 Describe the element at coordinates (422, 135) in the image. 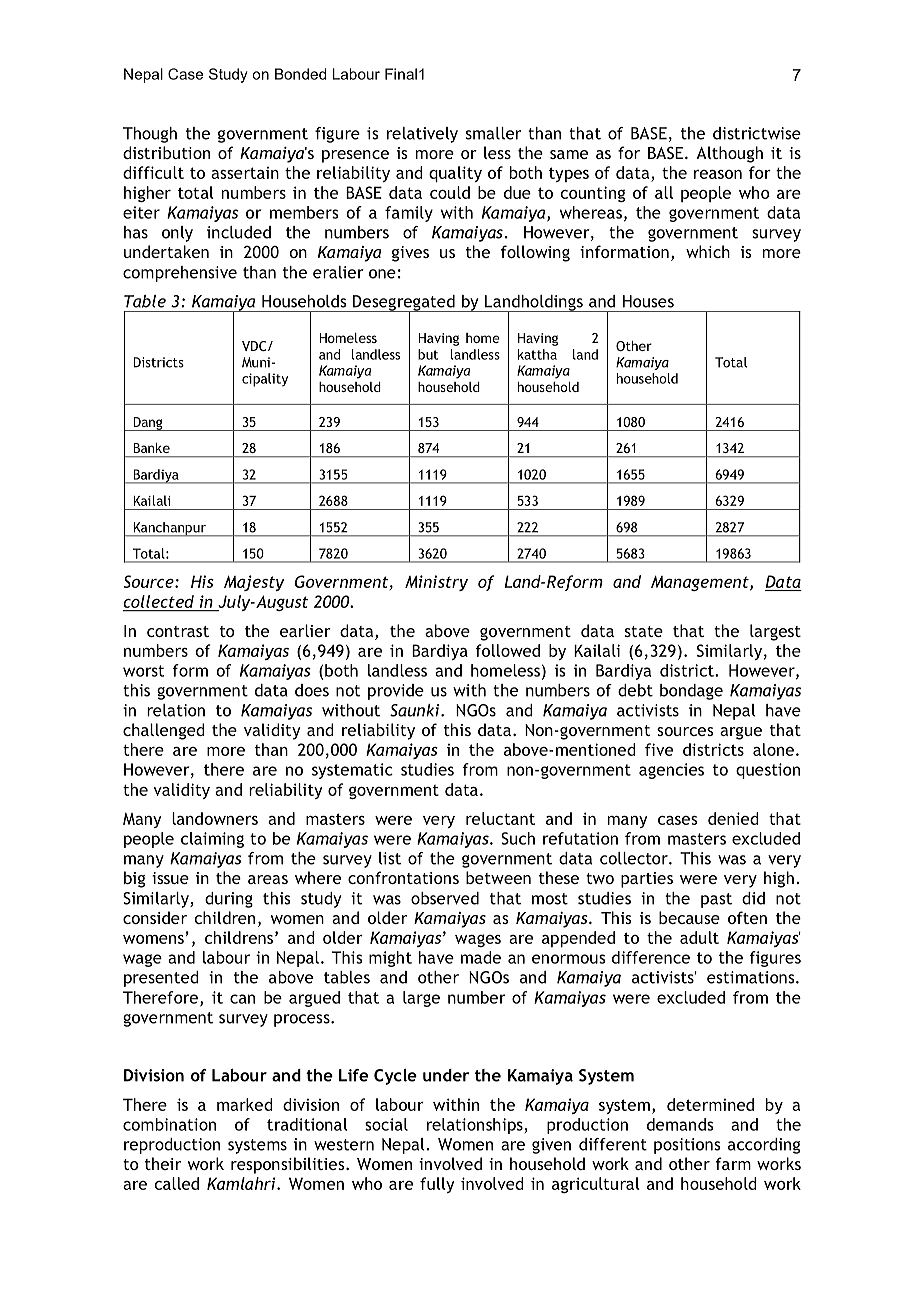

I see `relatively` at that location.
